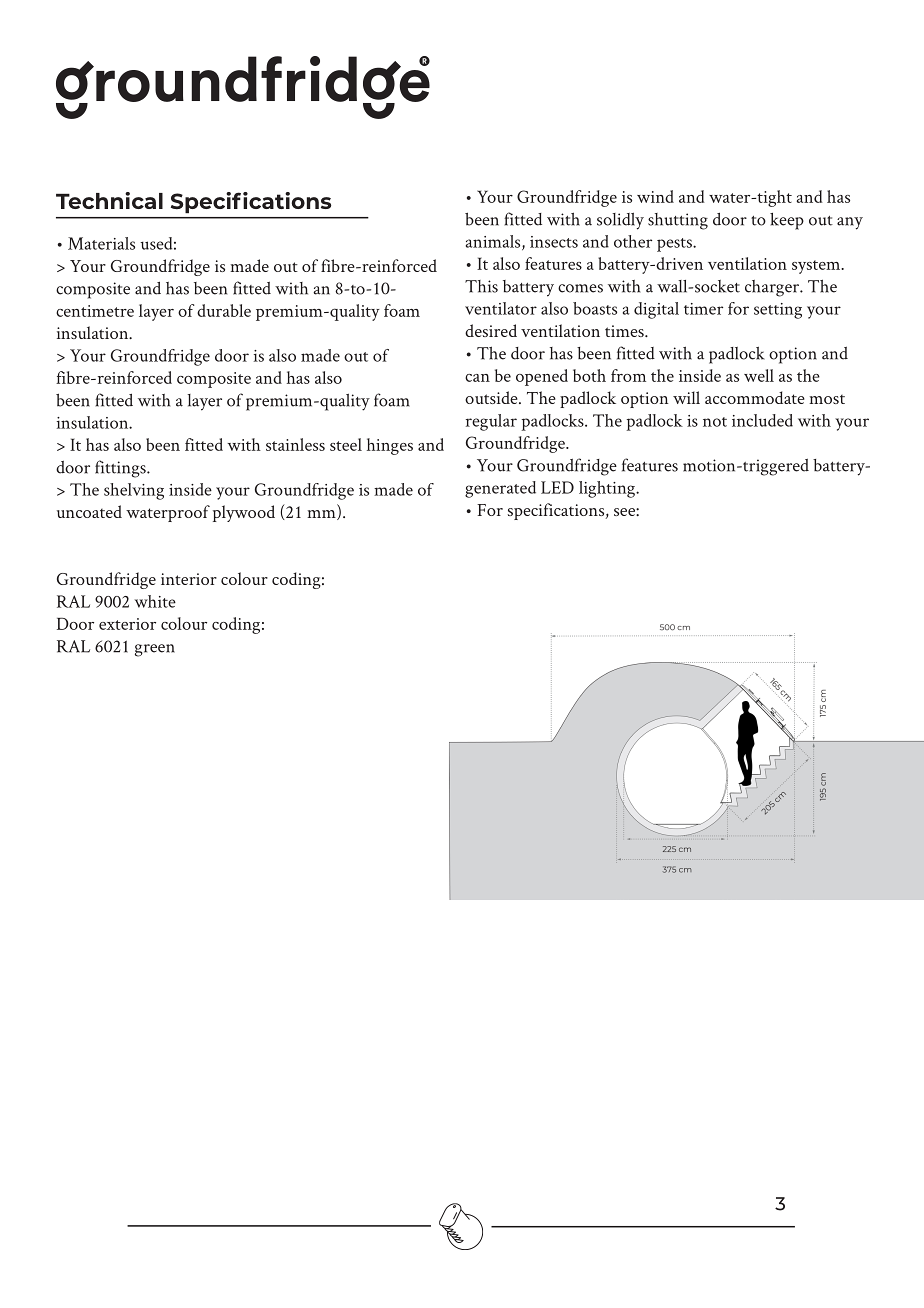 The image size is (924, 1308). I want to click on regular, so click(491, 422).
